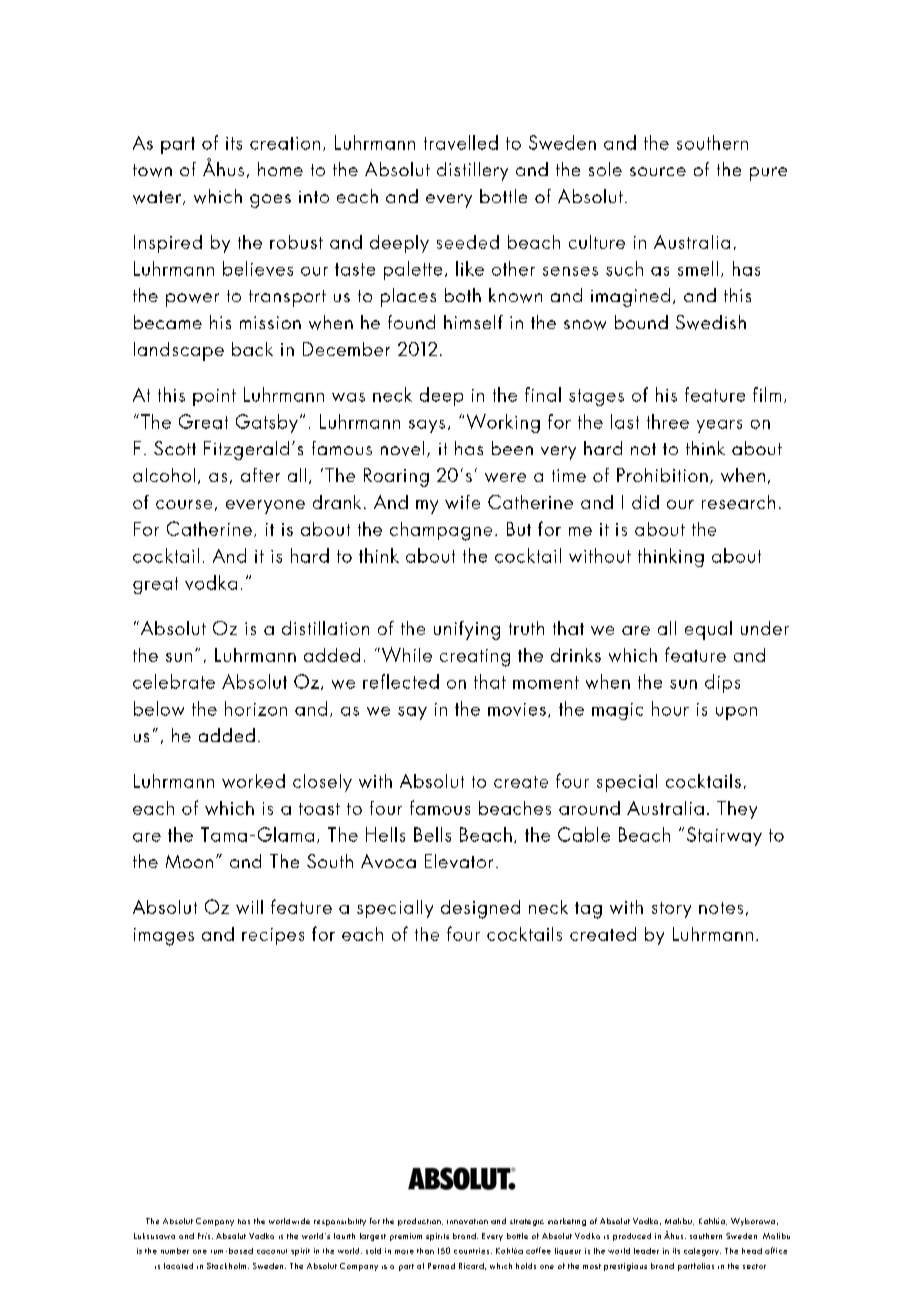 This page has height=1308, width=924. I want to click on source, so click(658, 171).
